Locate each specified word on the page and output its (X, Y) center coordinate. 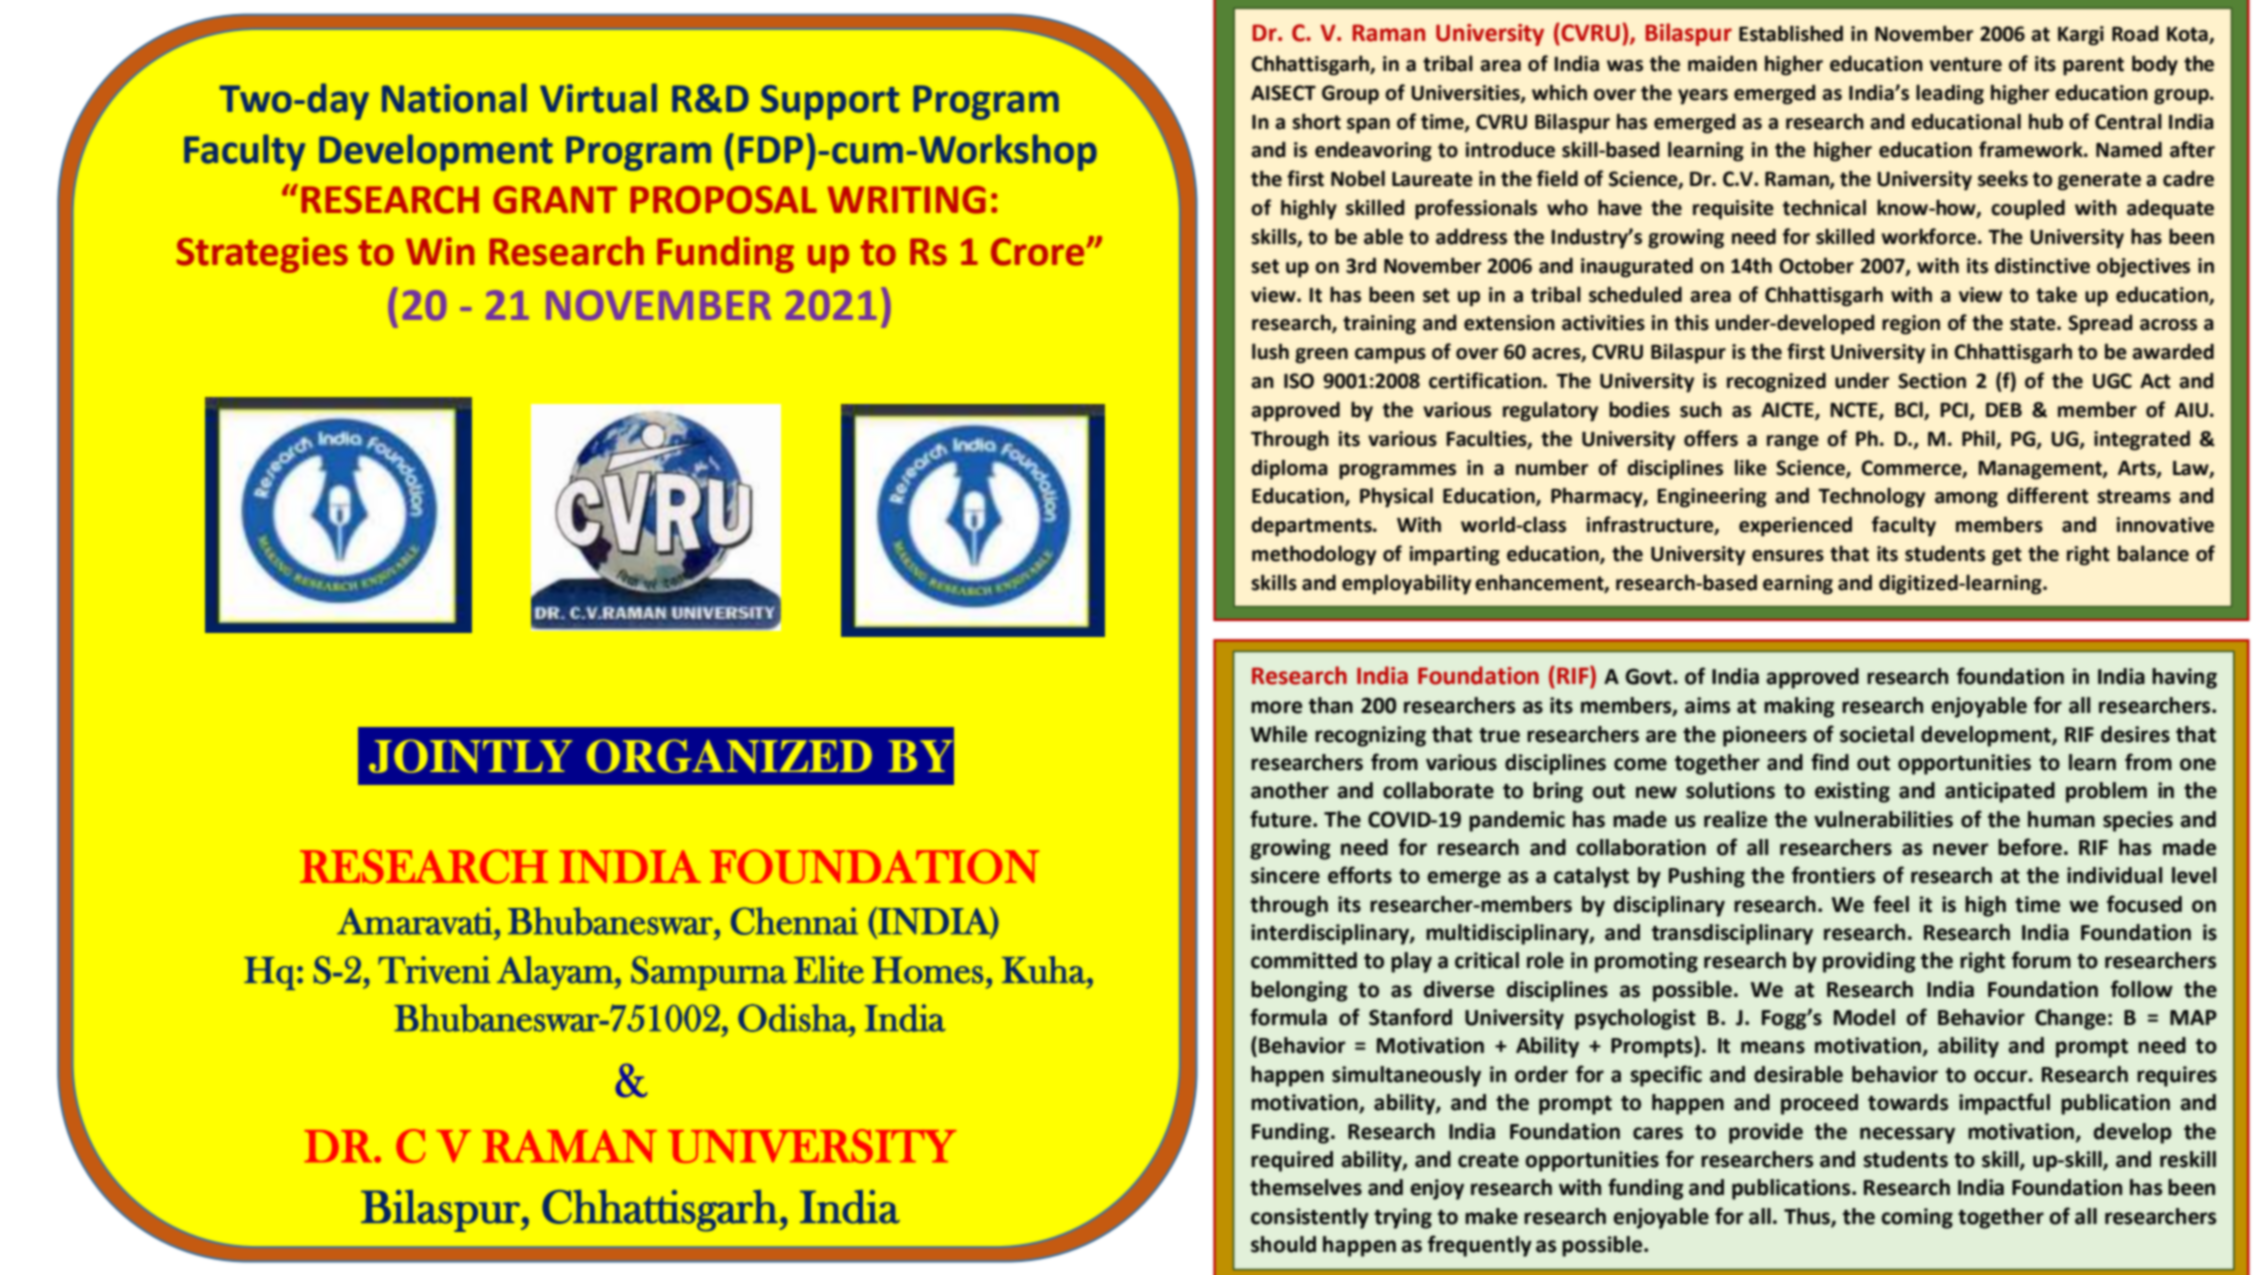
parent (2093, 66)
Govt (1649, 676)
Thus (1808, 1217)
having (2184, 678)
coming (1917, 1218)
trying (1403, 1218)
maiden (1722, 63)
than (1331, 705)
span (1368, 126)
